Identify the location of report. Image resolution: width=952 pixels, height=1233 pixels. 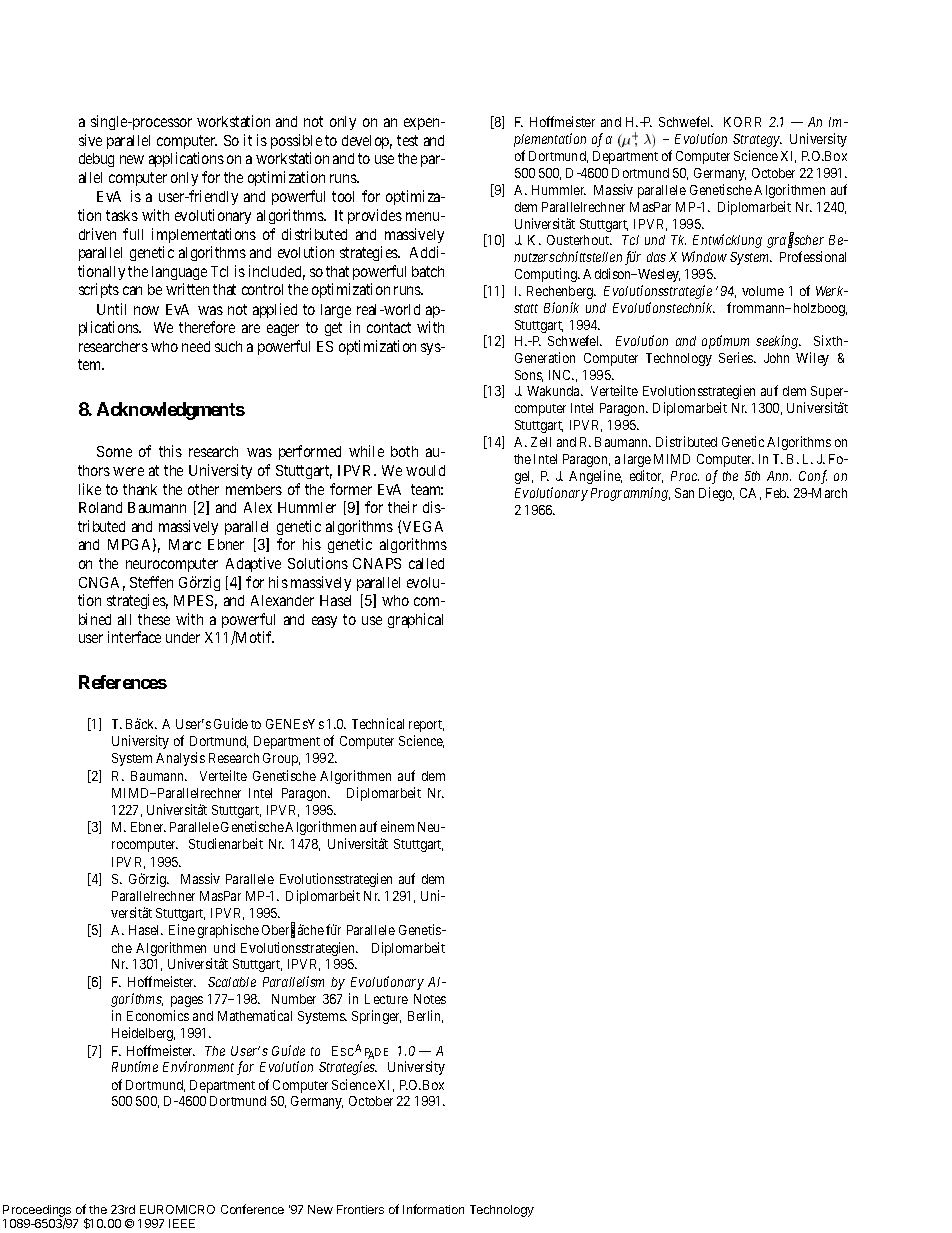
(426, 726).
